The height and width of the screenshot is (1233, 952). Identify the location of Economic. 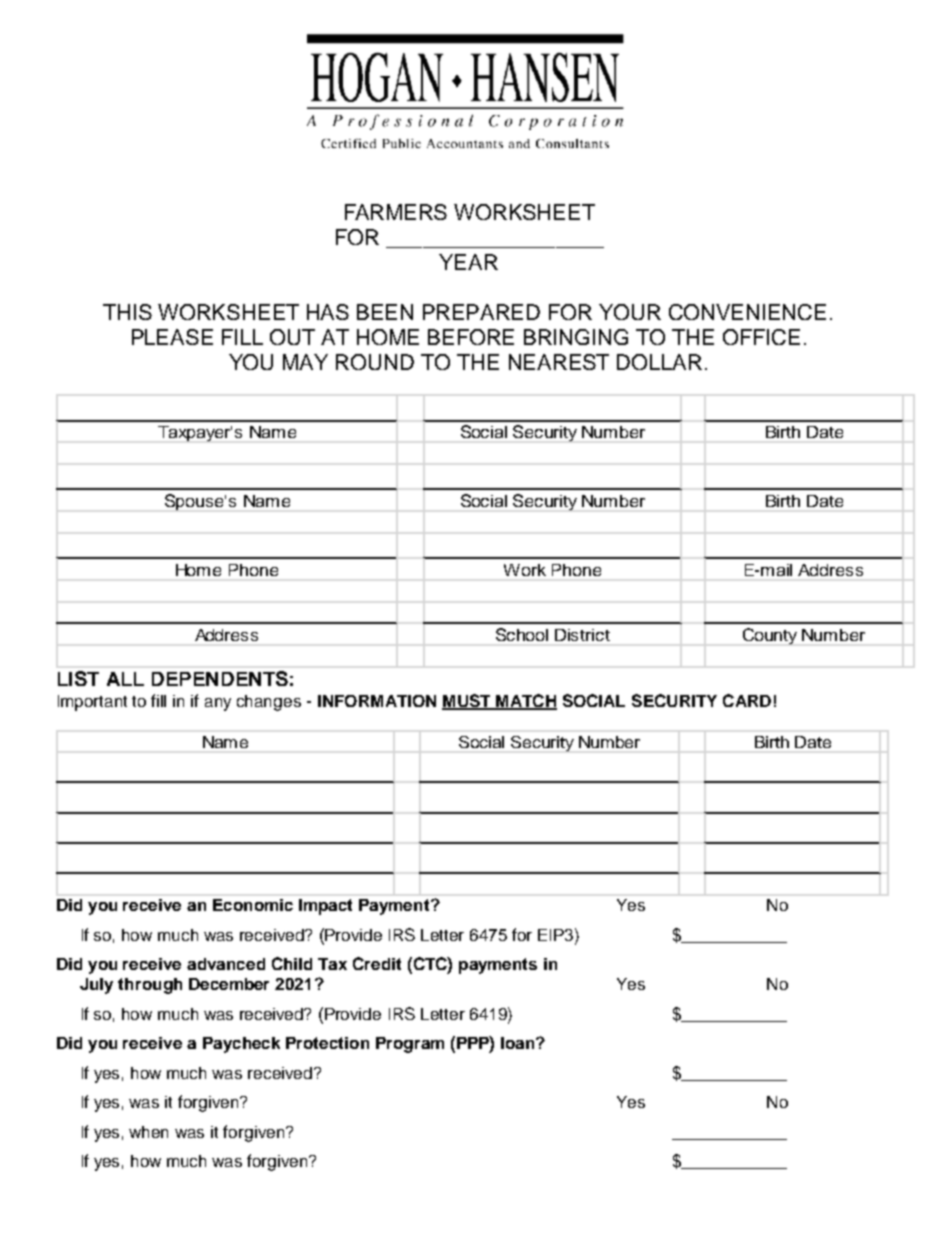
(253, 905).
